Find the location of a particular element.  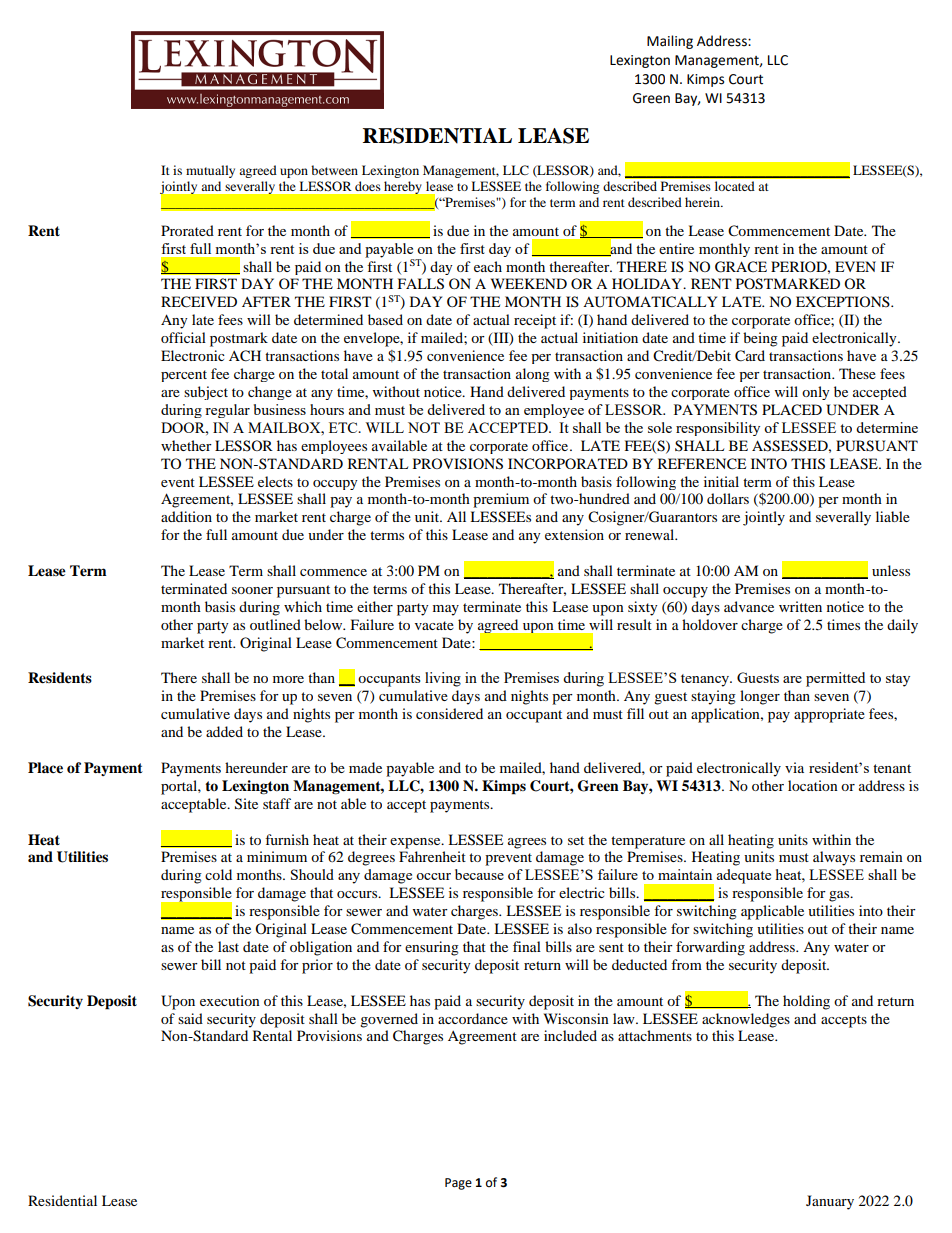

January is located at coordinates (830, 1202).
